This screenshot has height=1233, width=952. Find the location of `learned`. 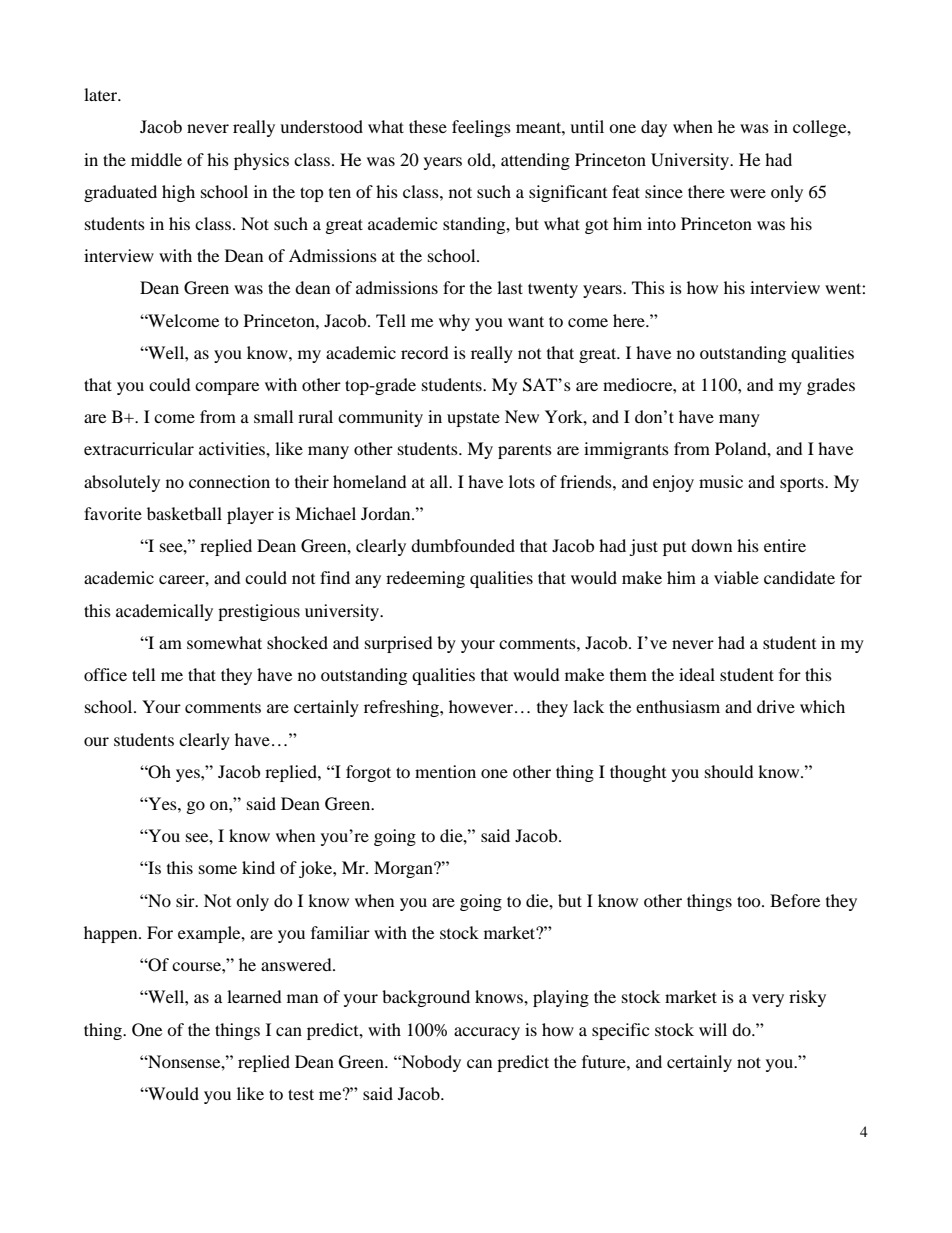

learned is located at coordinates (254, 996).
